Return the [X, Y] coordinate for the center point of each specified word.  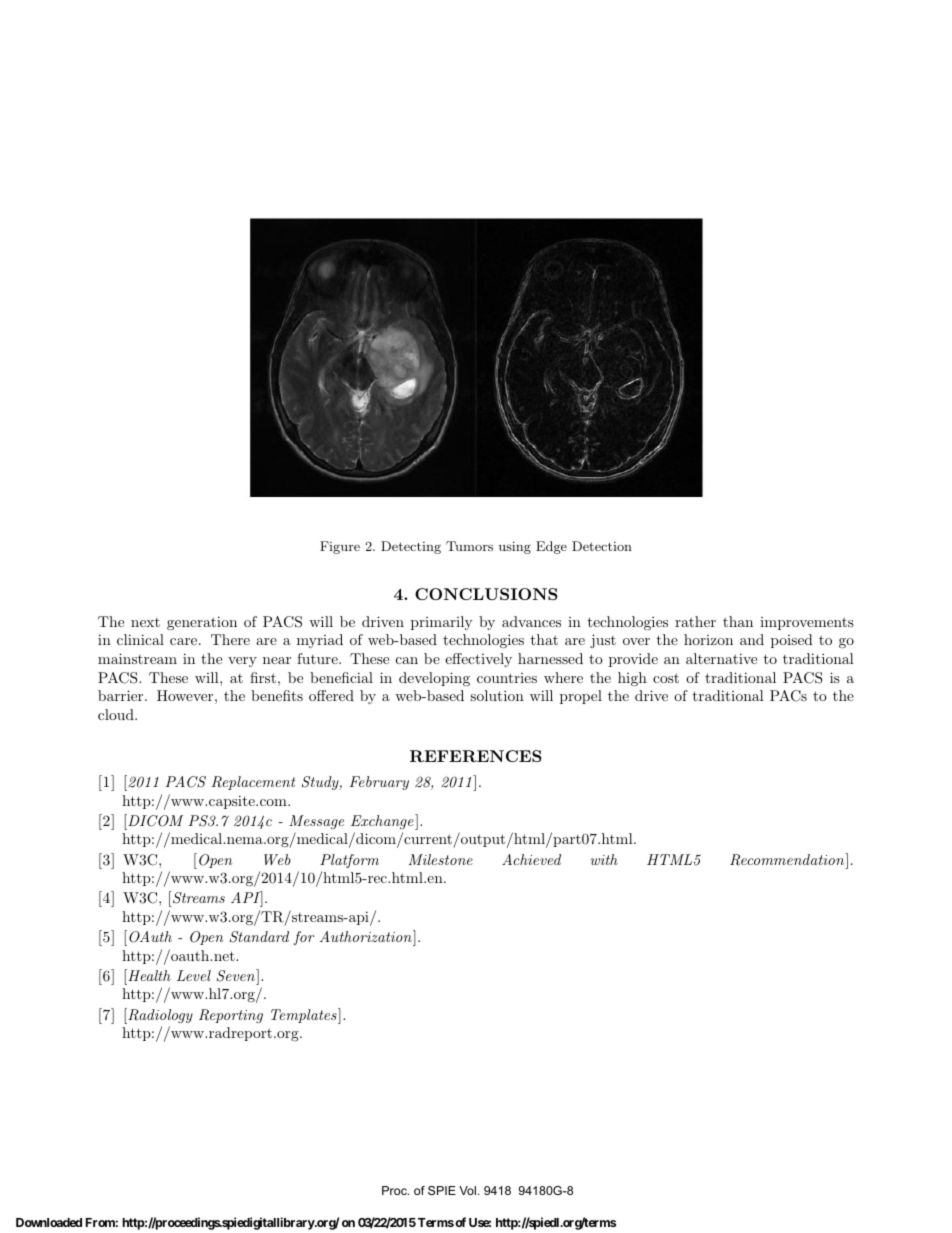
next [145, 622]
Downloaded [49, 1222]
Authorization [367, 936]
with [604, 859]
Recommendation [788, 859]
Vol [467, 1190]
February [379, 783]
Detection [602, 546]
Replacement [253, 783]
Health [148, 975]
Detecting [411, 547]
